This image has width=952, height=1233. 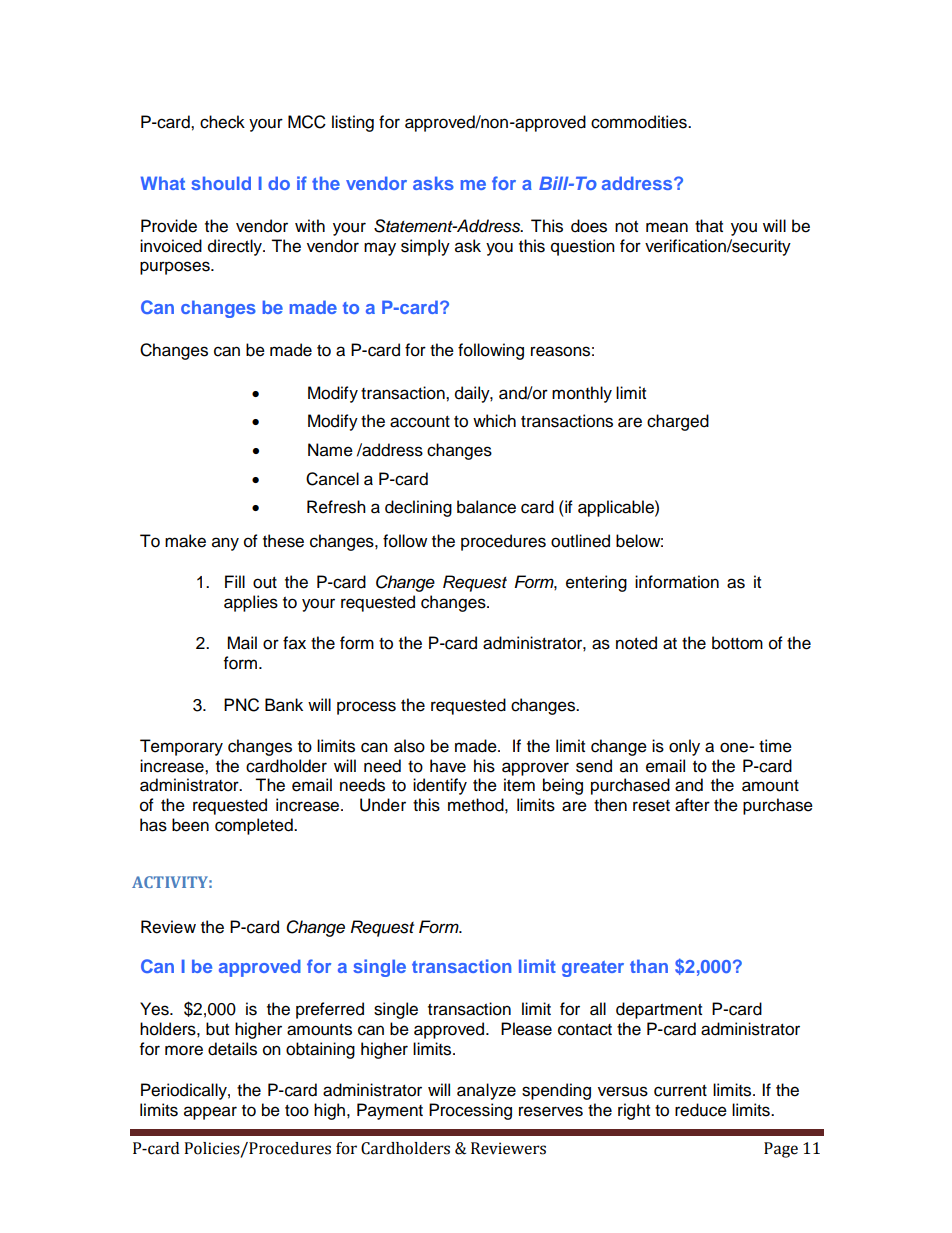 I want to click on have, so click(x=448, y=766).
